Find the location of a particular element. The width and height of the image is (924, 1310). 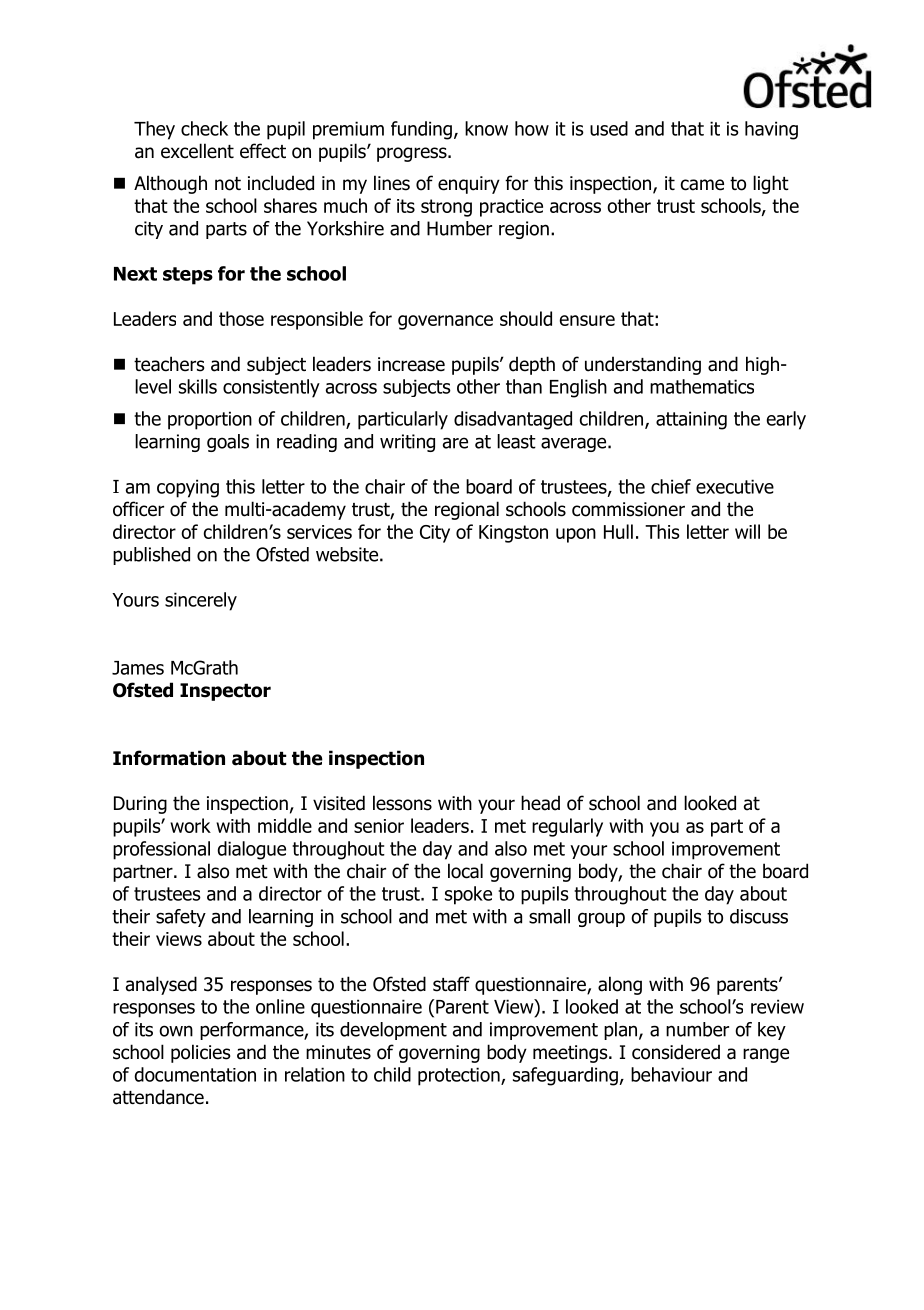

will is located at coordinates (747, 531).
